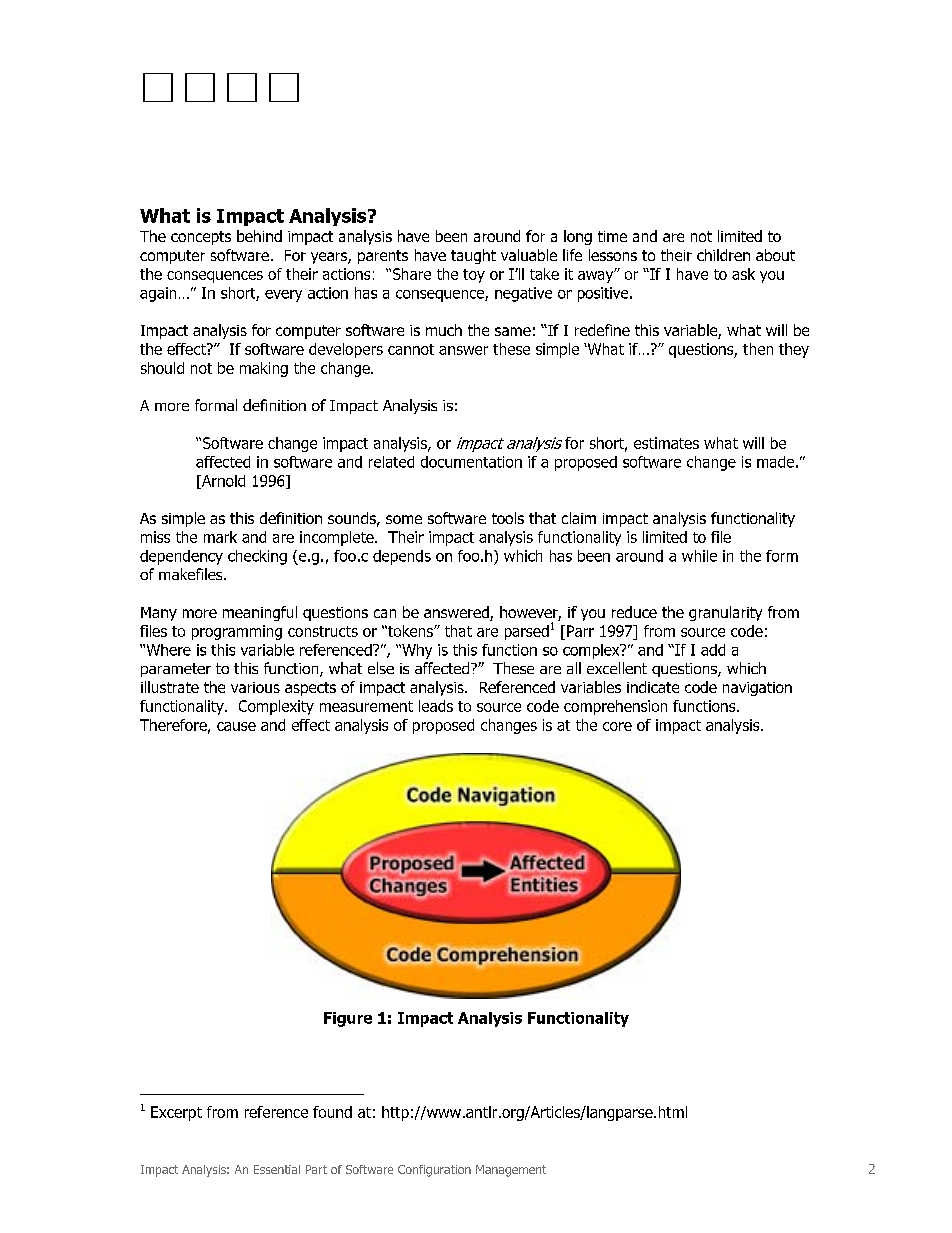 This image has height=1233, width=952. Describe the element at coordinates (473, 256) in the image. I see `taught` at that location.
